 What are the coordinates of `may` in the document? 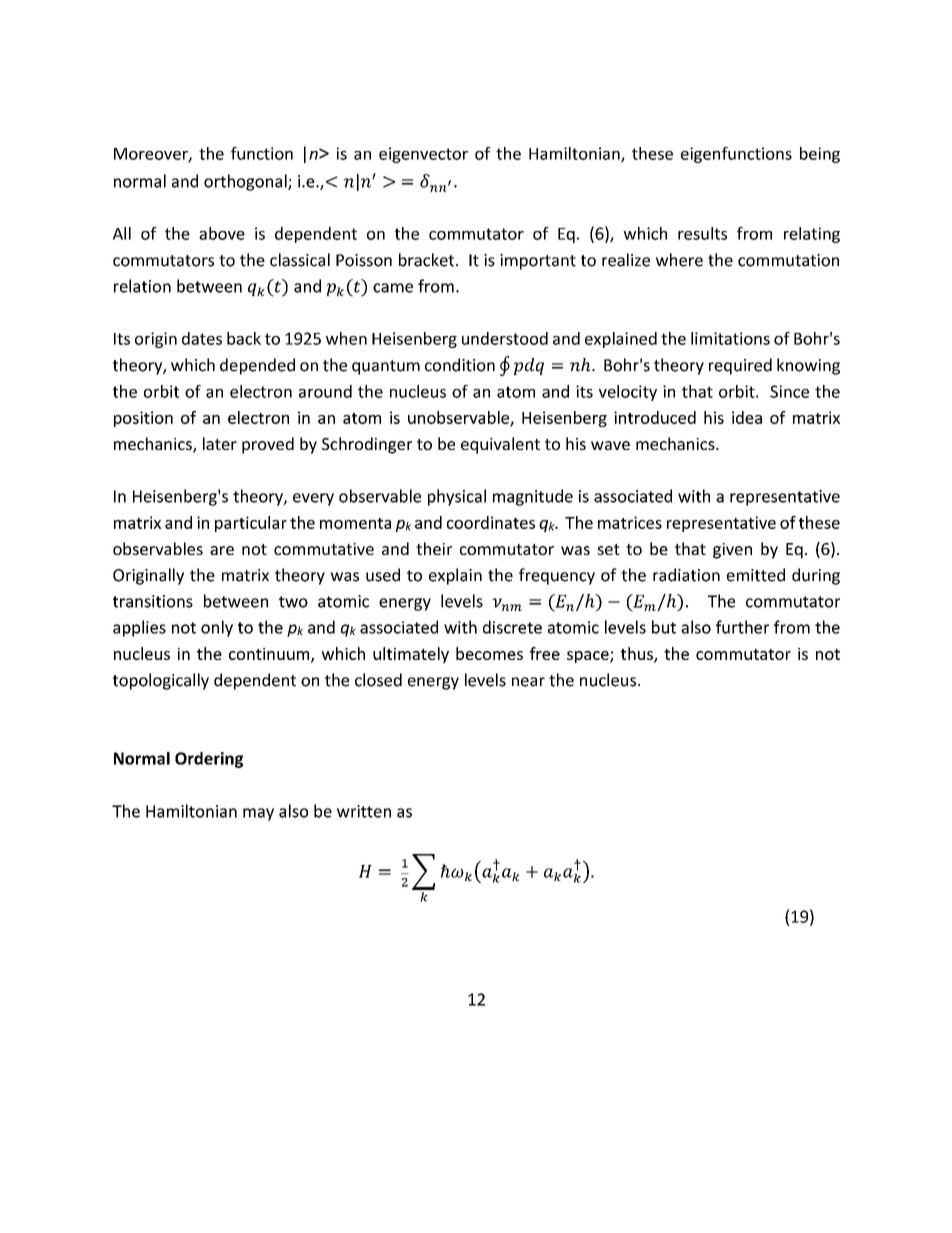 It's located at (258, 814).
